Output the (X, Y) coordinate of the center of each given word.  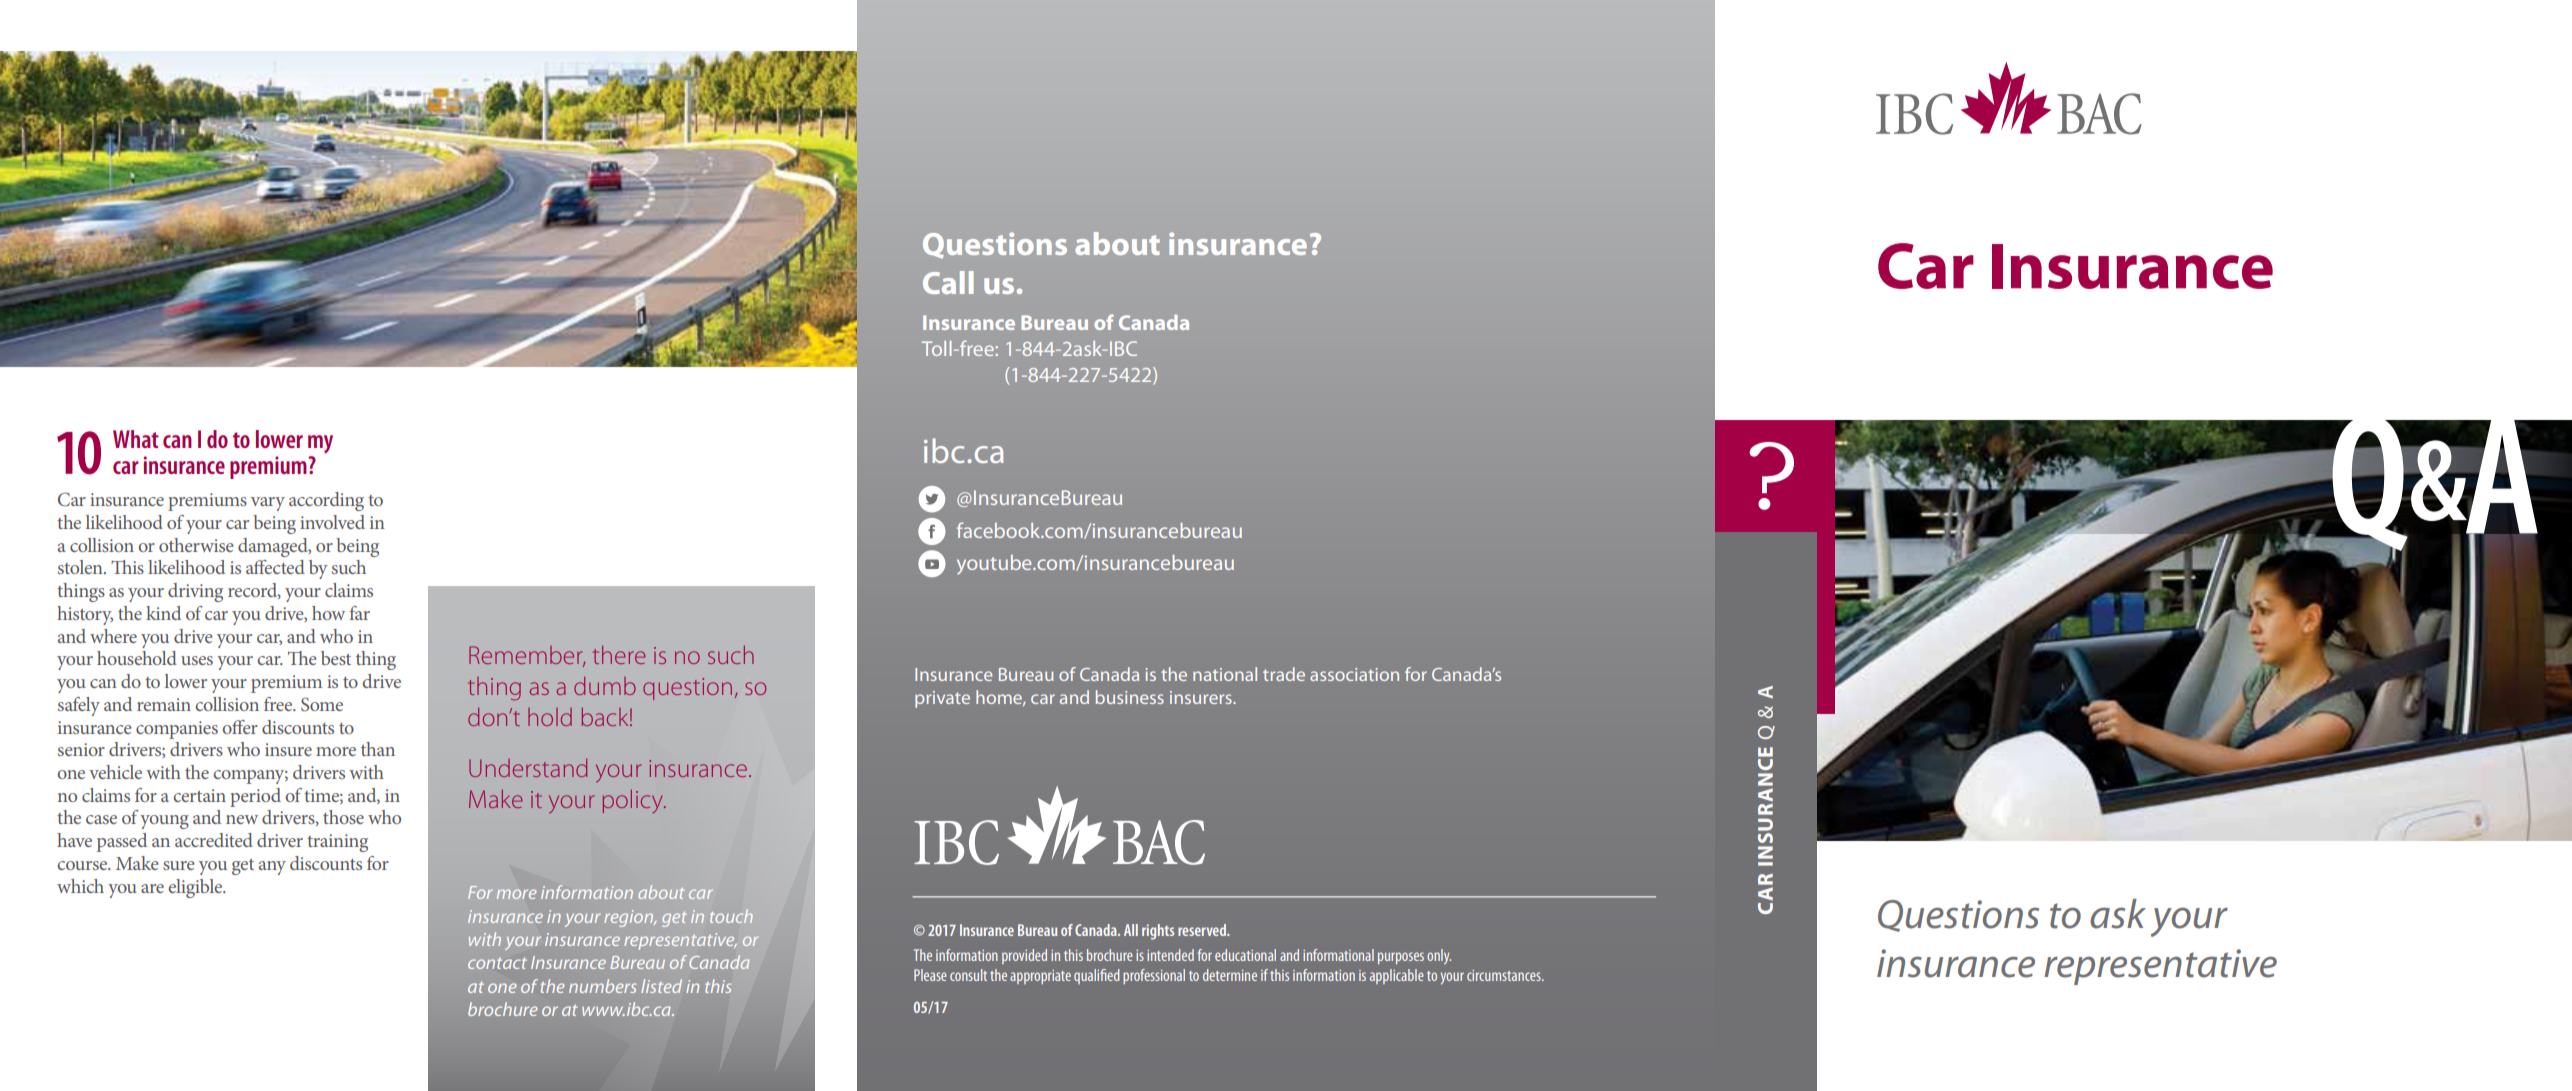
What (136, 439)
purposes (1401, 958)
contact (497, 963)
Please (930, 975)
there (619, 655)
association (1354, 674)
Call (948, 282)
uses (197, 660)
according (326, 501)
